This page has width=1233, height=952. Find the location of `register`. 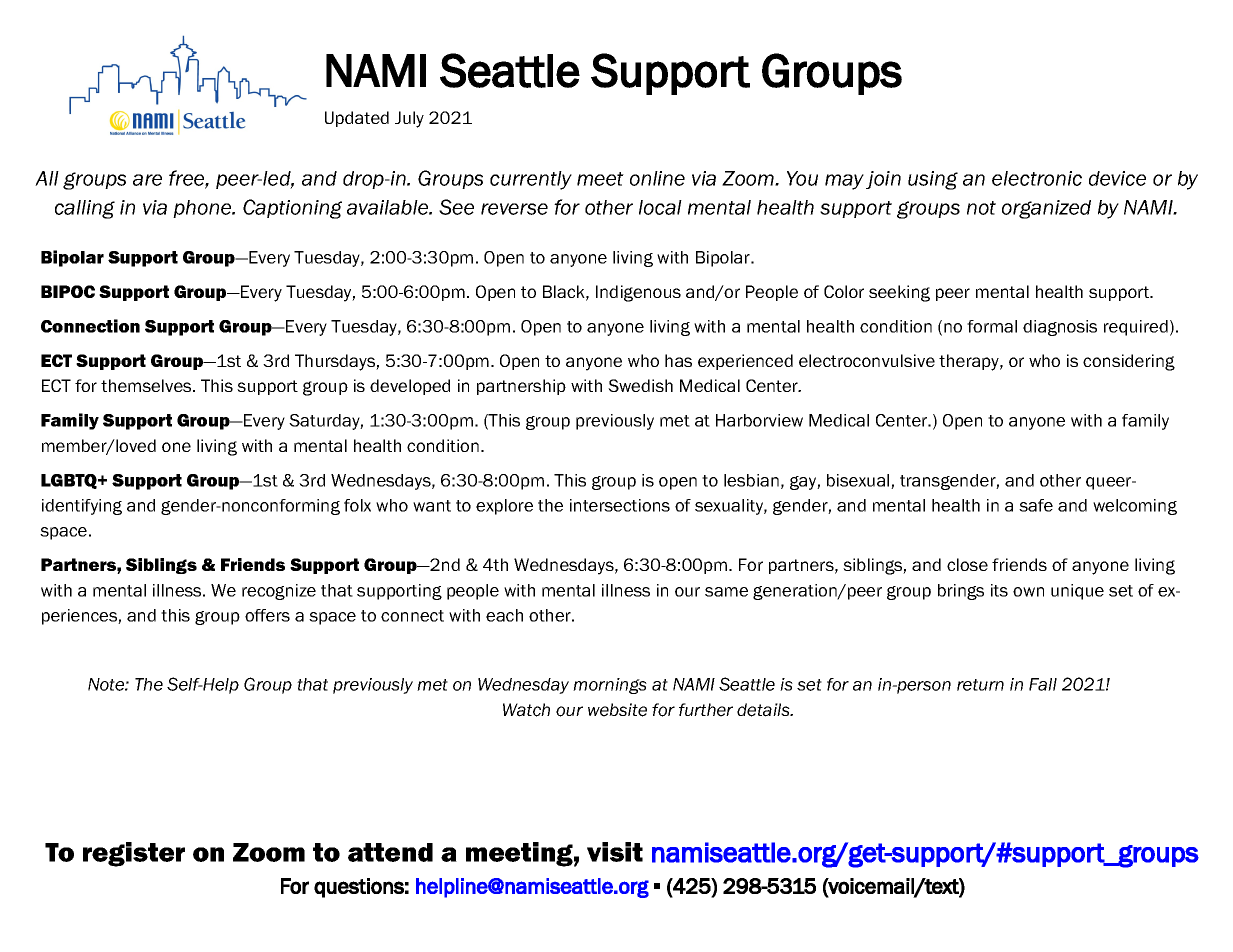

register is located at coordinates (134, 854).
